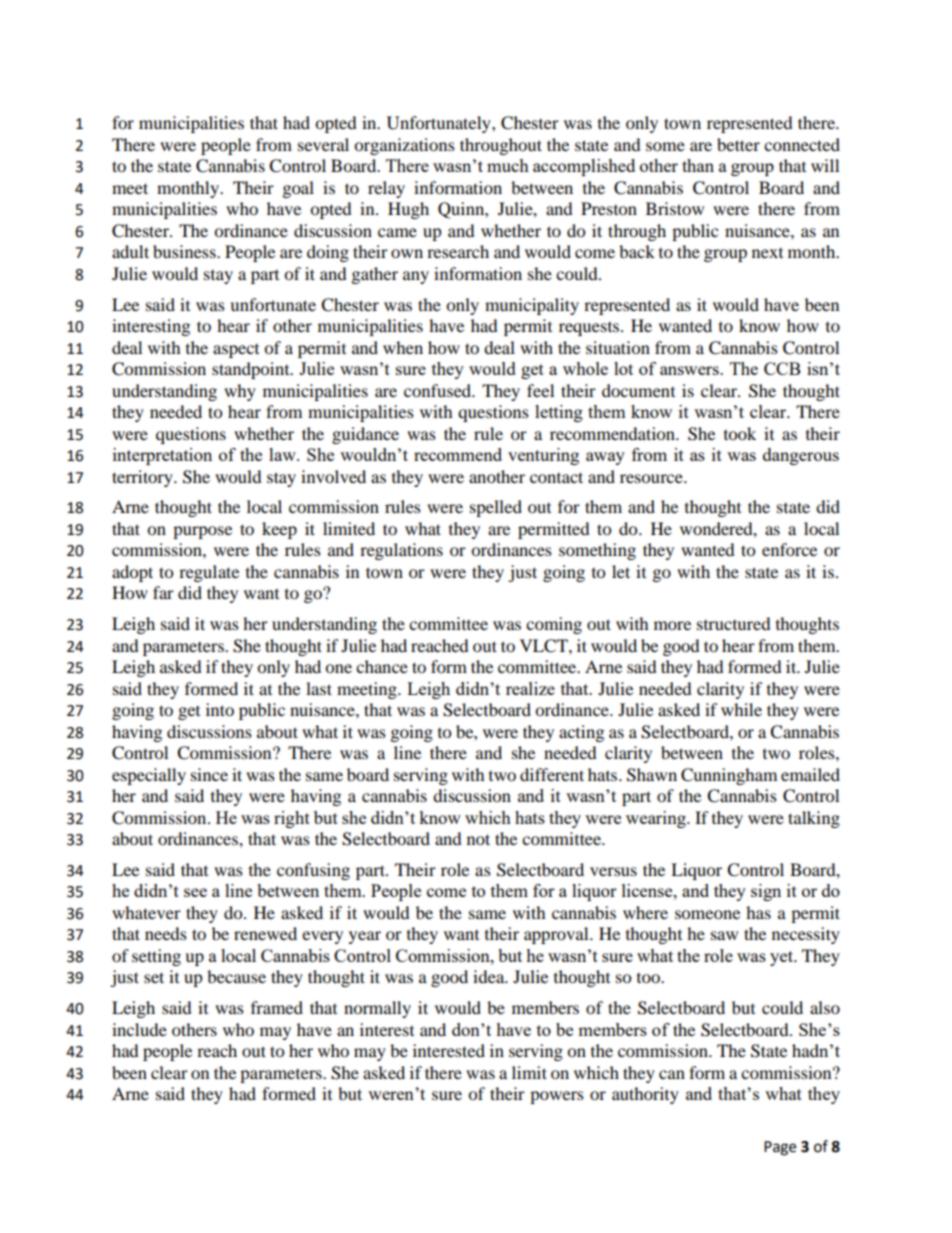 This screenshot has height=1233, width=952. Describe the element at coordinates (738, 144) in the screenshot. I see `better` at that location.
